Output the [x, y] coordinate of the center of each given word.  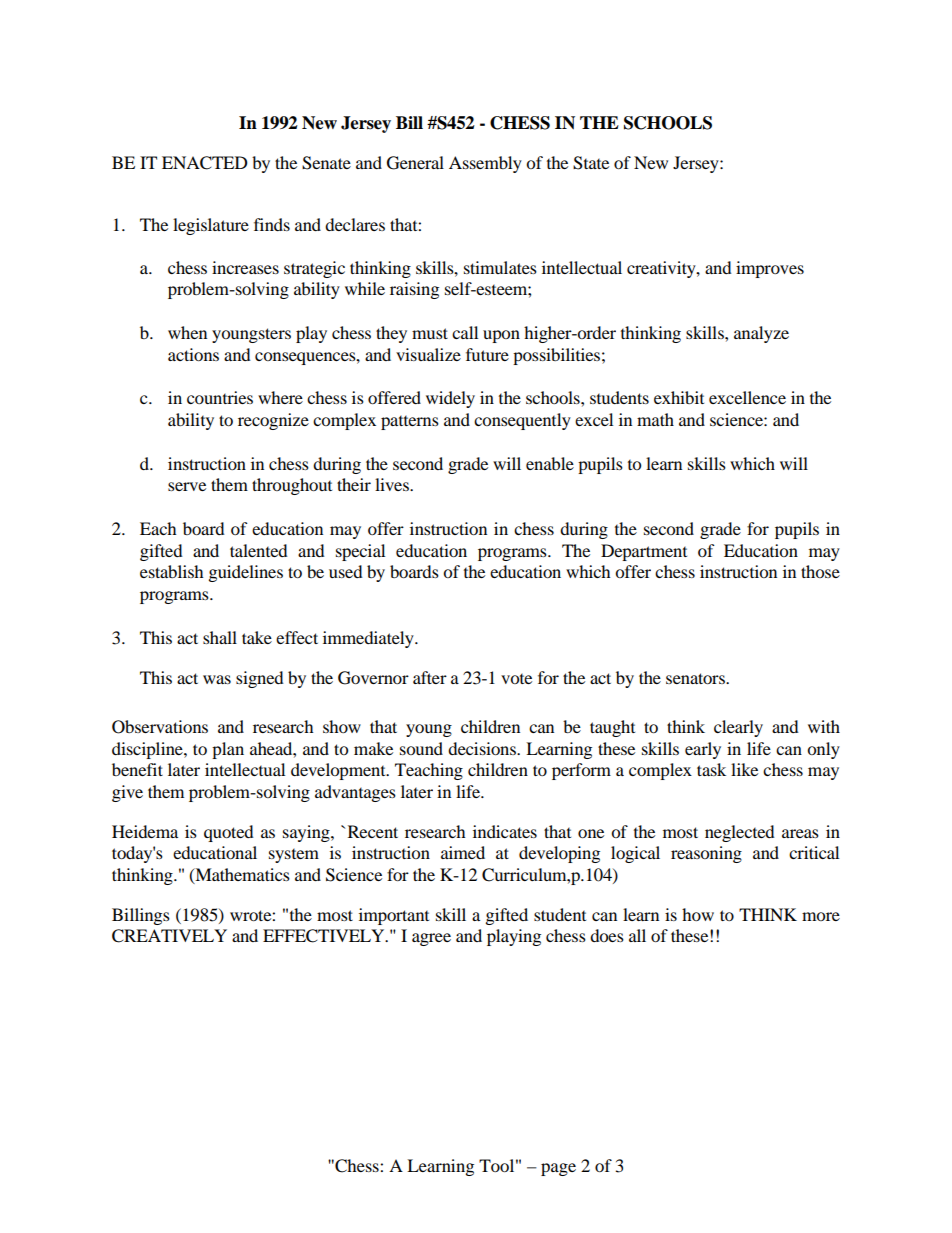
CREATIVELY [169, 936]
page [558, 1169]
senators [696, 678]
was [217, 679]
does [607, 935]
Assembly [485, 164]
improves [770, 269]
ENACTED [205, 163]
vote [516, 679]
